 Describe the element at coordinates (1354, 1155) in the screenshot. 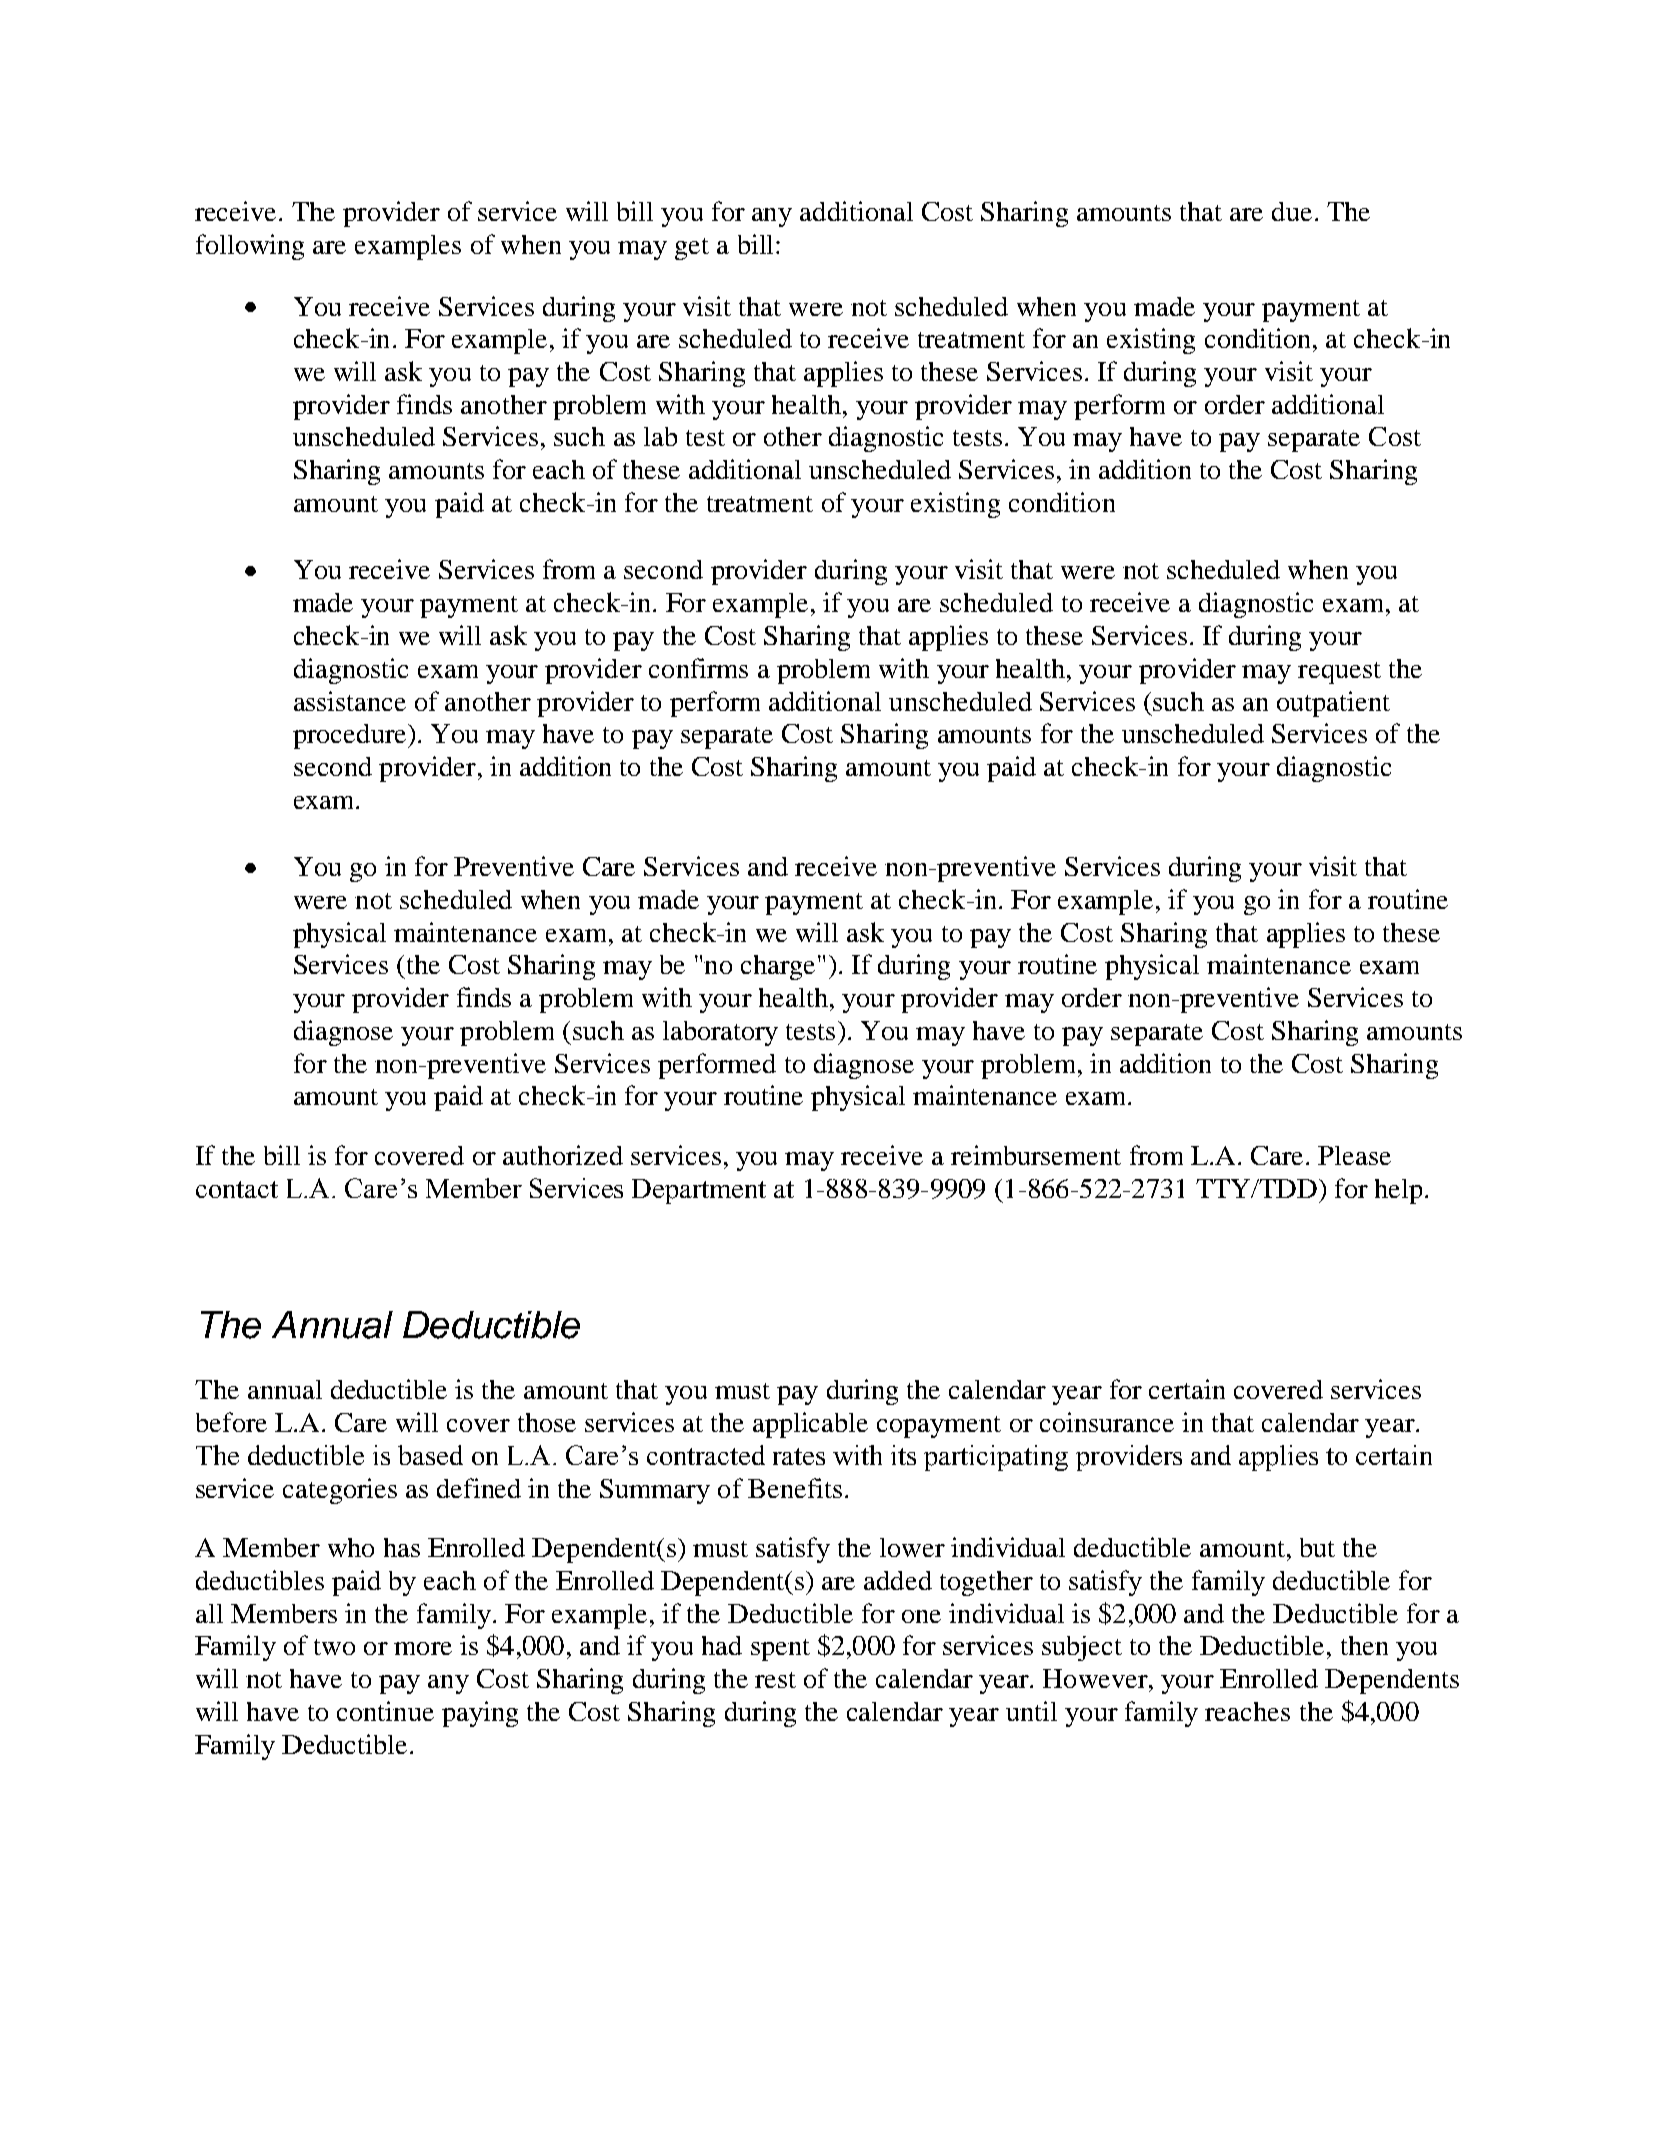

I see `Please` at that location.
